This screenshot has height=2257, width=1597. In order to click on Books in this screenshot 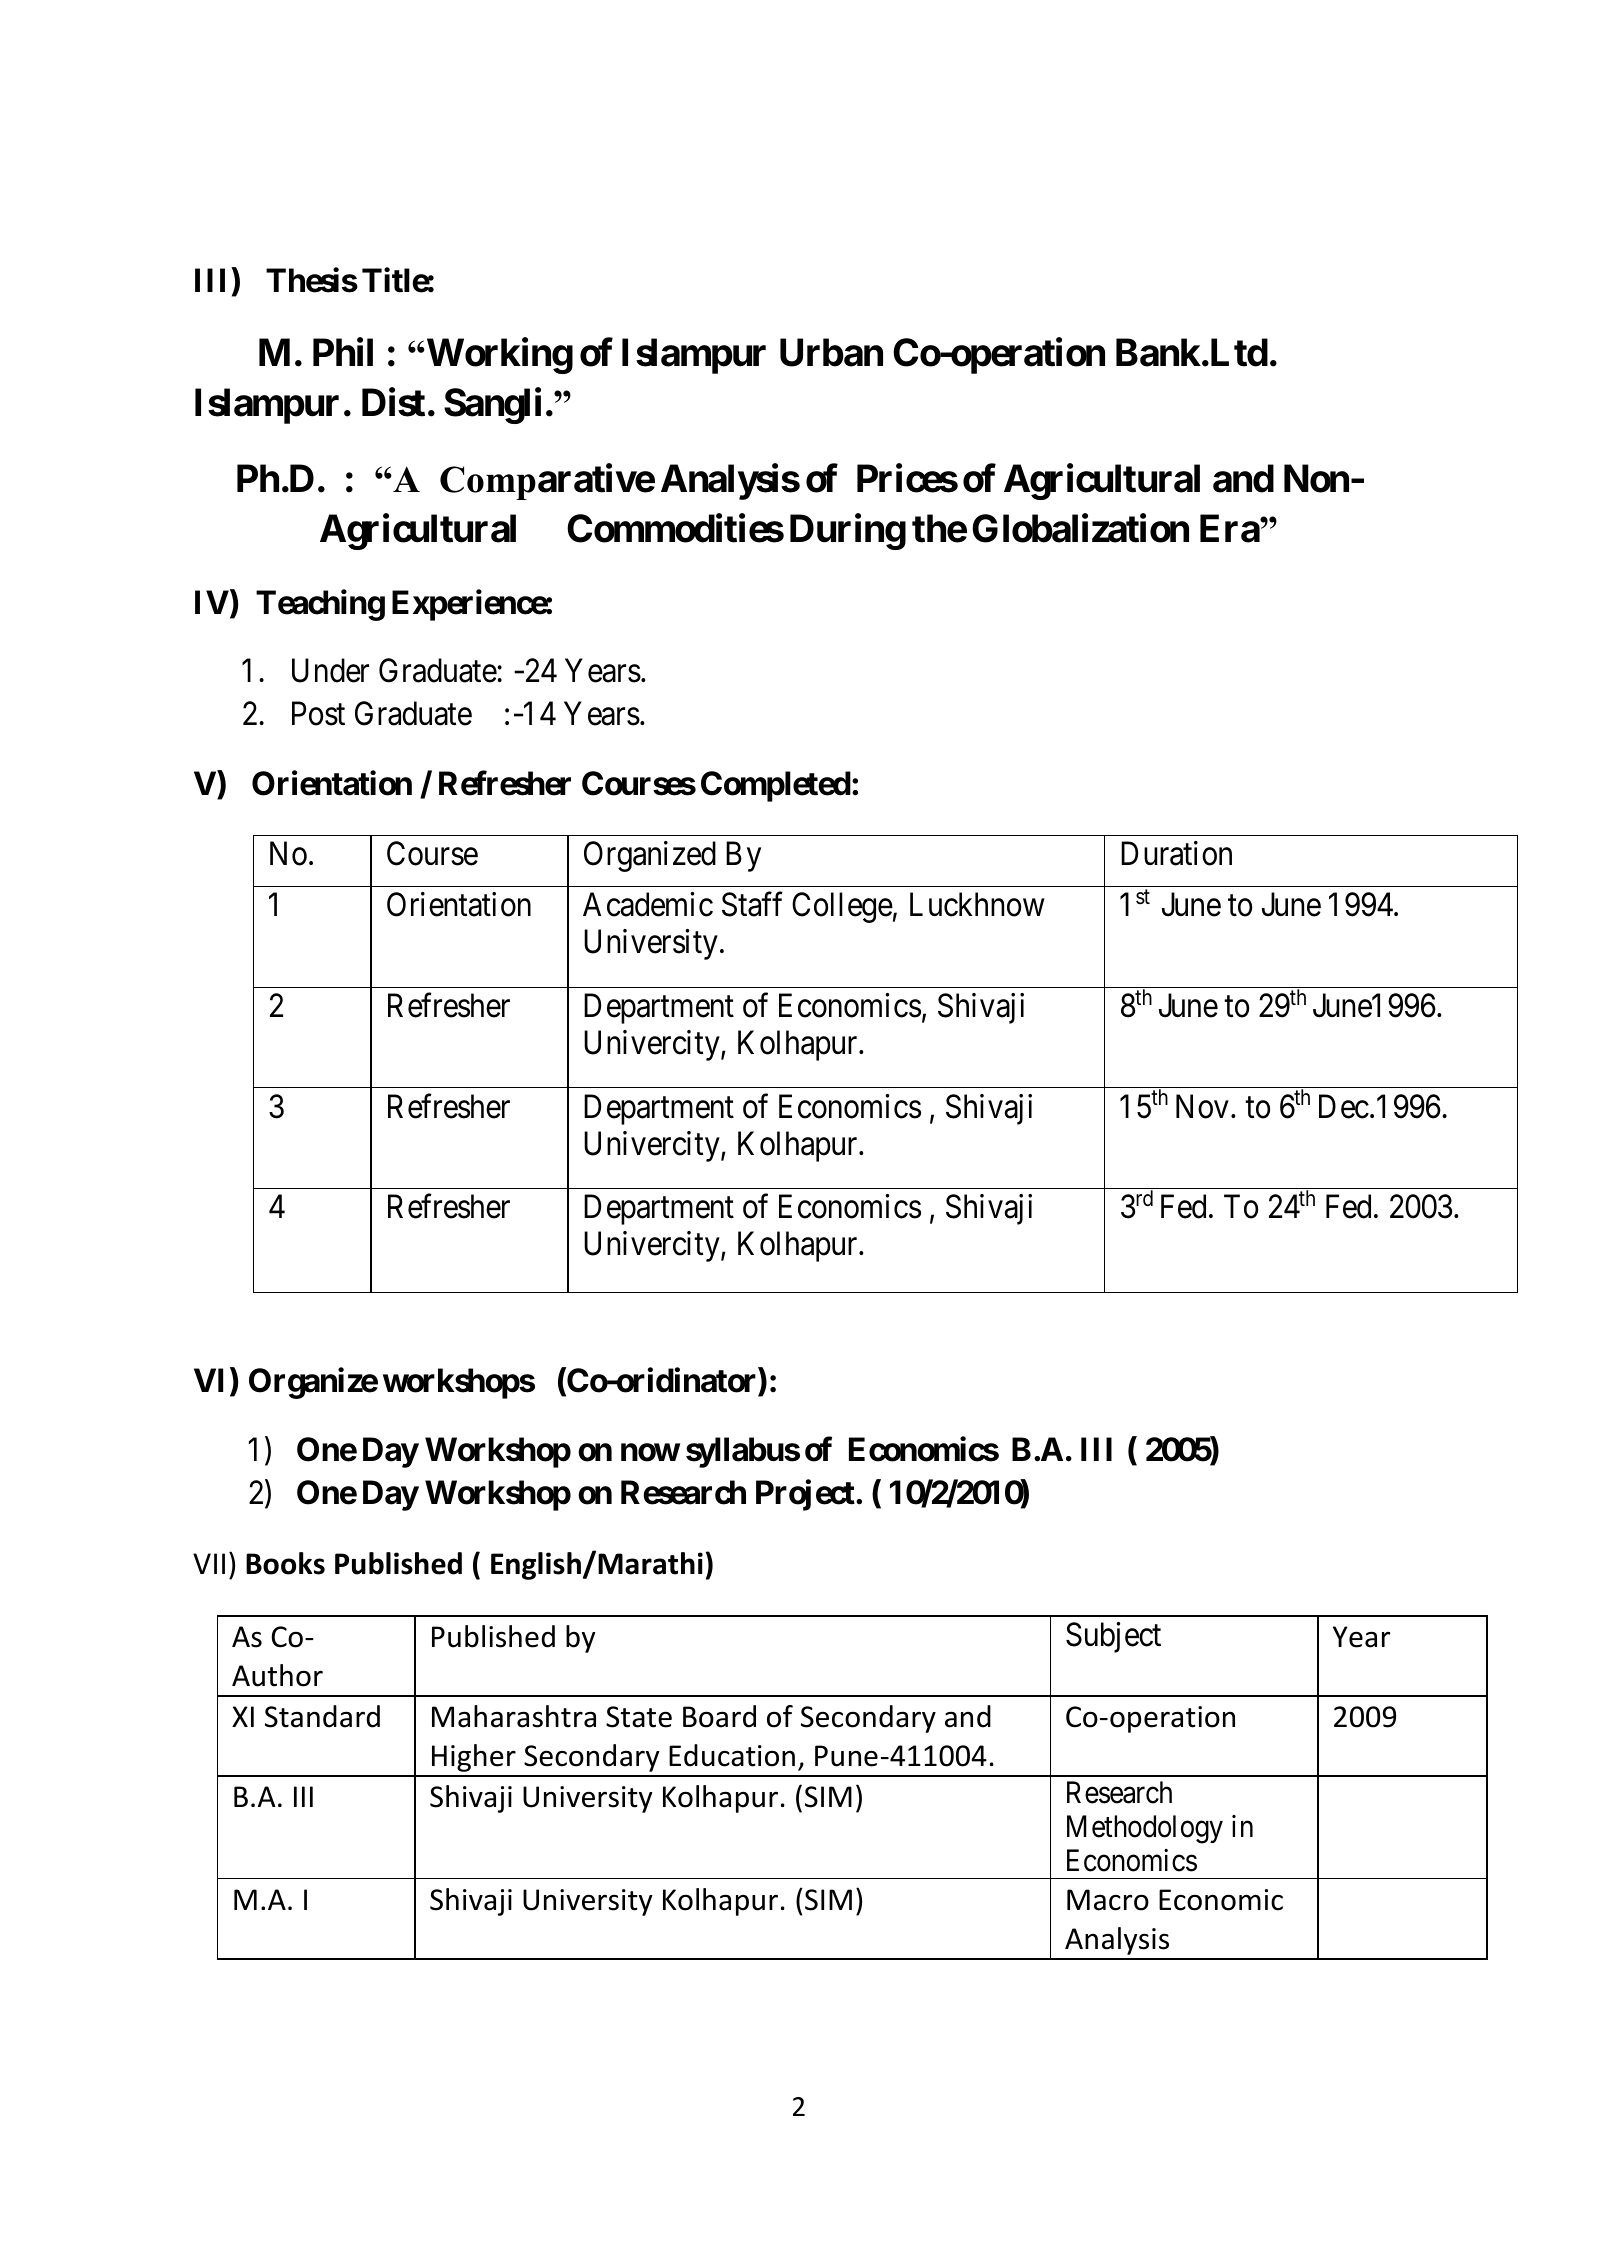, I will do `click(285, 1563)`.
